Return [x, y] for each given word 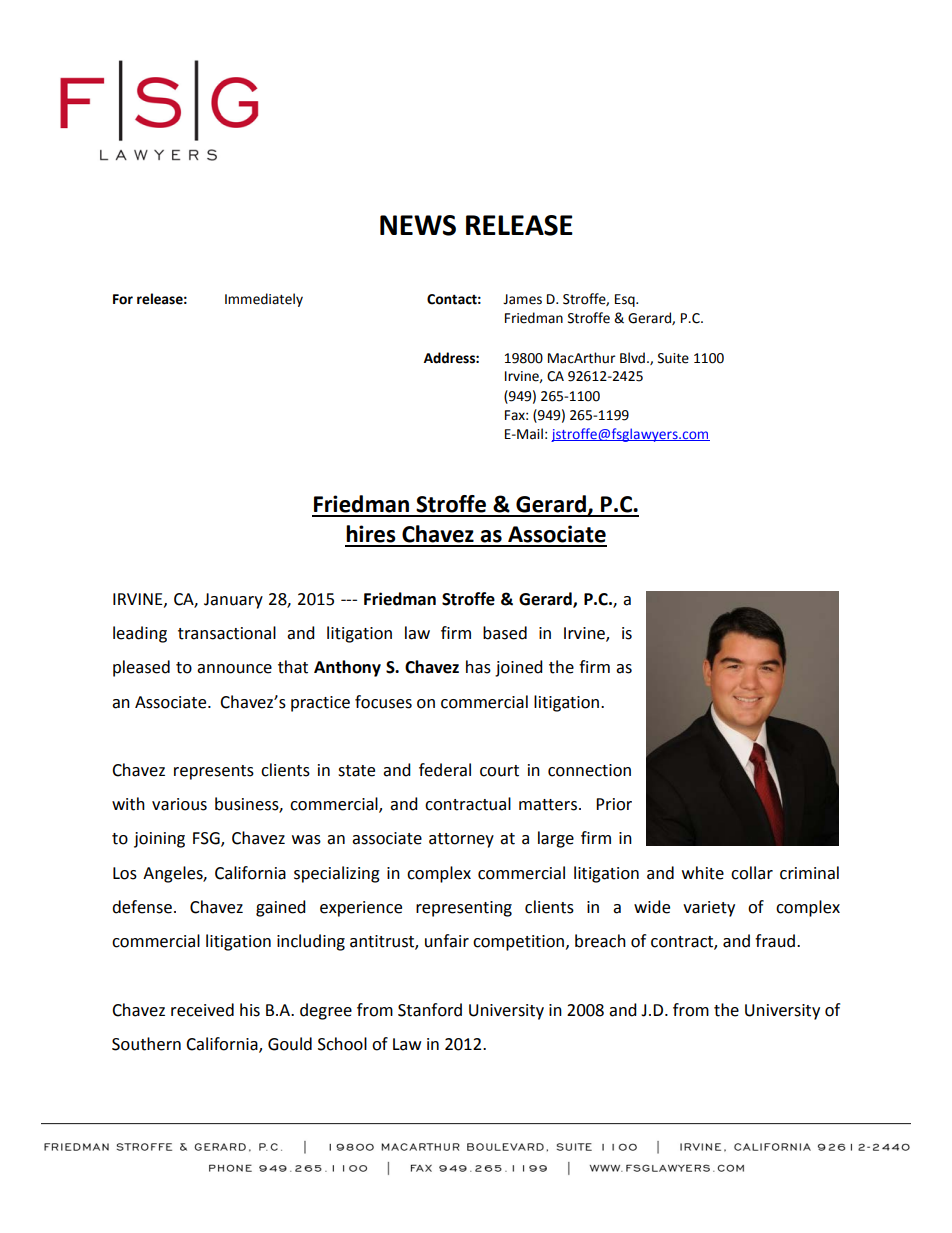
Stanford [430, 1010]
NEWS [418, 225]
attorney [461, 840]
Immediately [264, 300]
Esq [626, 300]
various [179, 804]
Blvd [632, 358]
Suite [673, 358]
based [505, 633]
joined [519, 668]
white [703, 873]
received [202, 1010]
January [233, 601]
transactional [227, 633]
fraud [776, 941]
